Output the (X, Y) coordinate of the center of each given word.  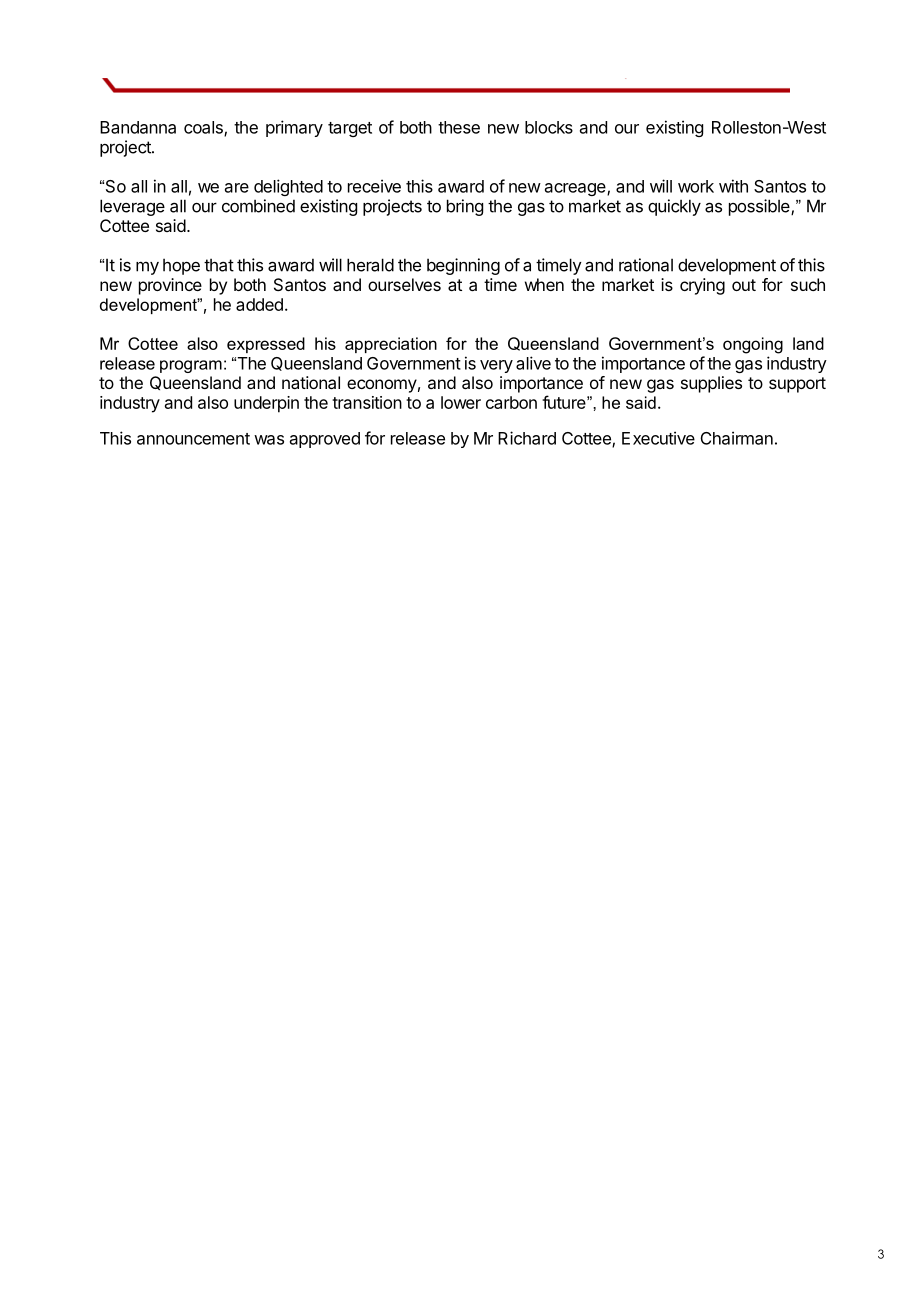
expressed (266, 345)
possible (760, 207)
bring (465, 207)
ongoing (753, 345)
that (219, 265)
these (459, 127)
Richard (527, 438)
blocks (549, 127)
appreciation (391, 345)
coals (204, 128)
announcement (193, 439)
